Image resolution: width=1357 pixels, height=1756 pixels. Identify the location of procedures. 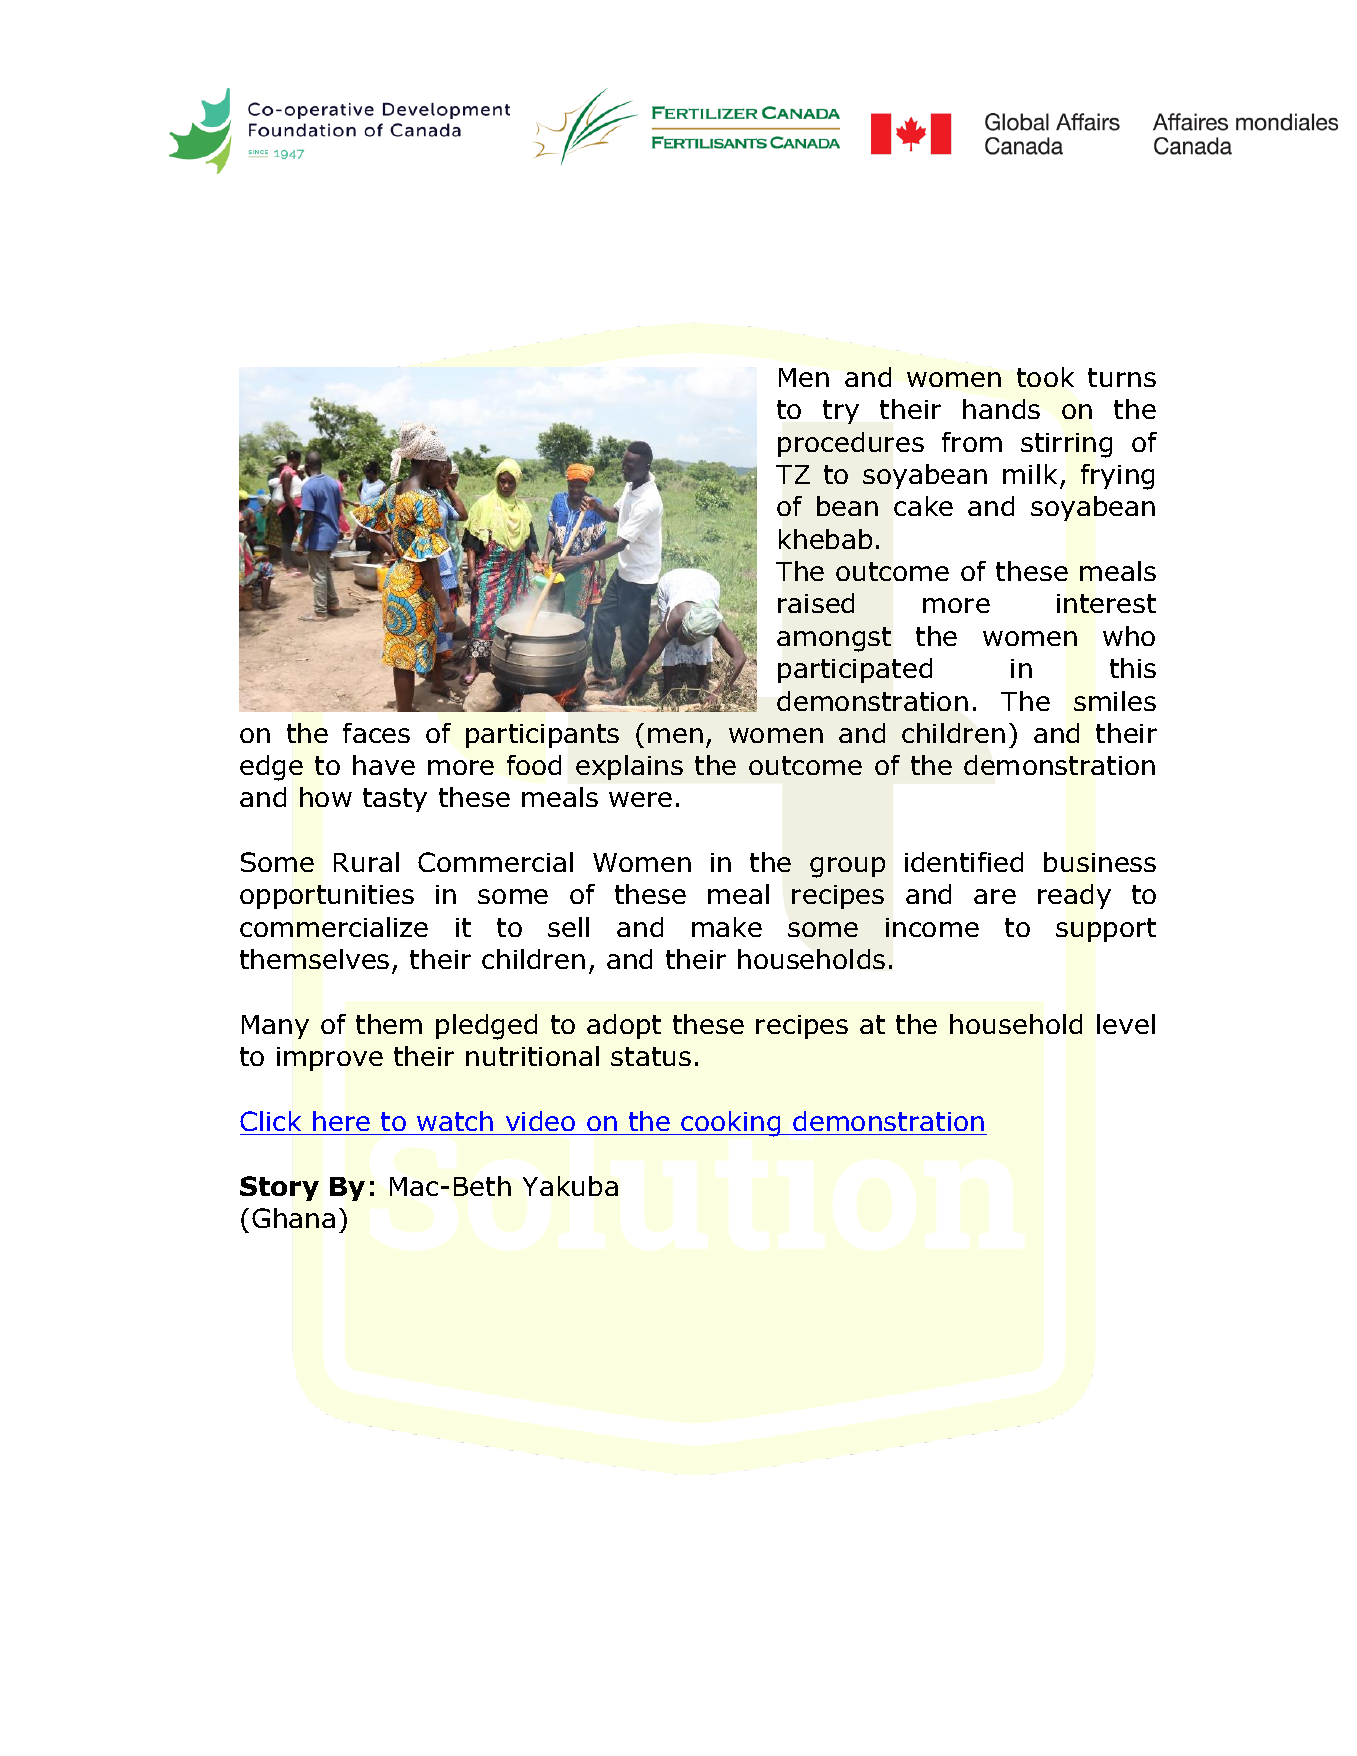
(851, 444).
